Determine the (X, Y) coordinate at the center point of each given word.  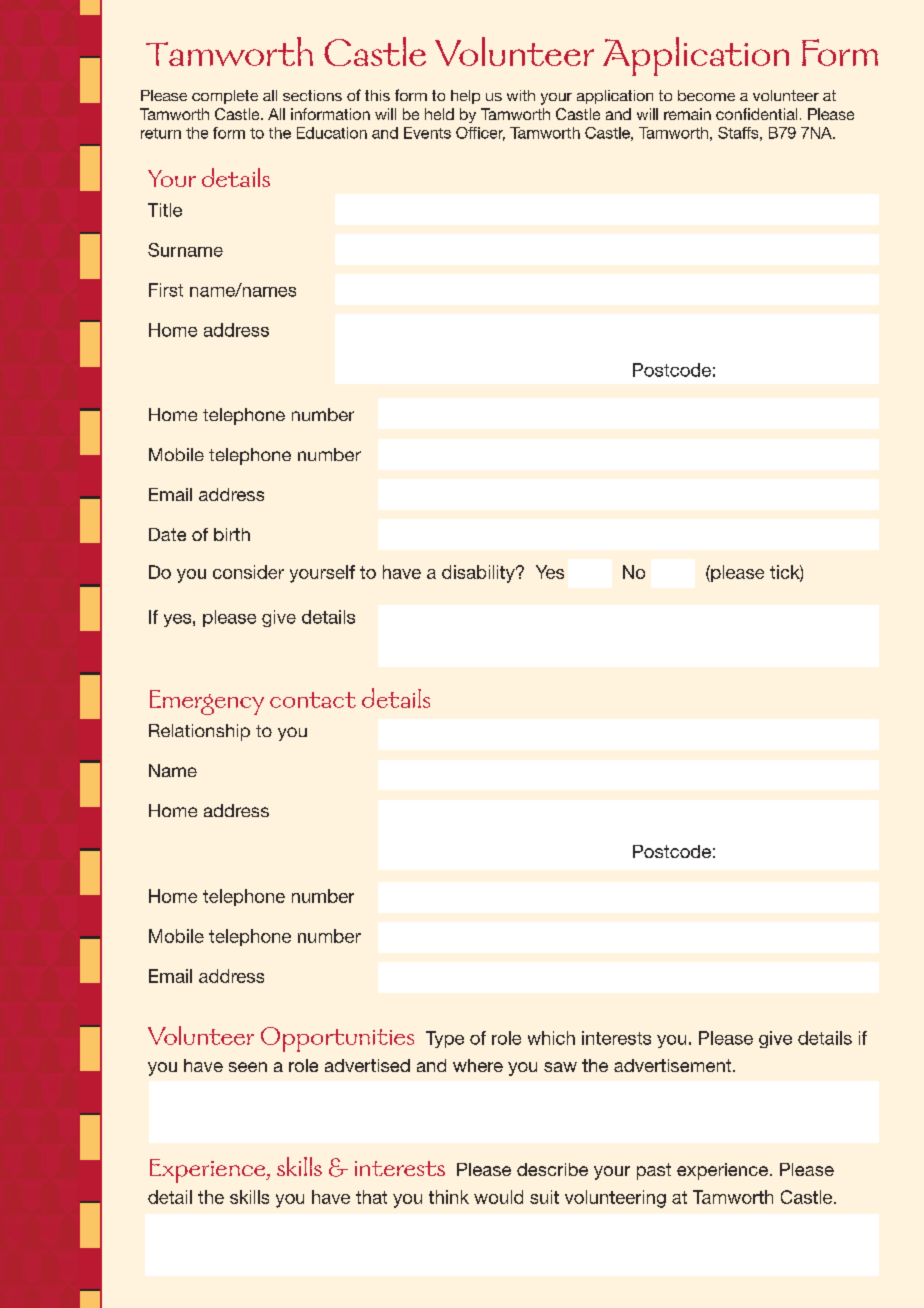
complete (225, 97)
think (449, 1197)
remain (687, 114)
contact (313, 700)
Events (427, 133)
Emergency (207, 702)
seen (248, 1067)
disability (479, 574)
